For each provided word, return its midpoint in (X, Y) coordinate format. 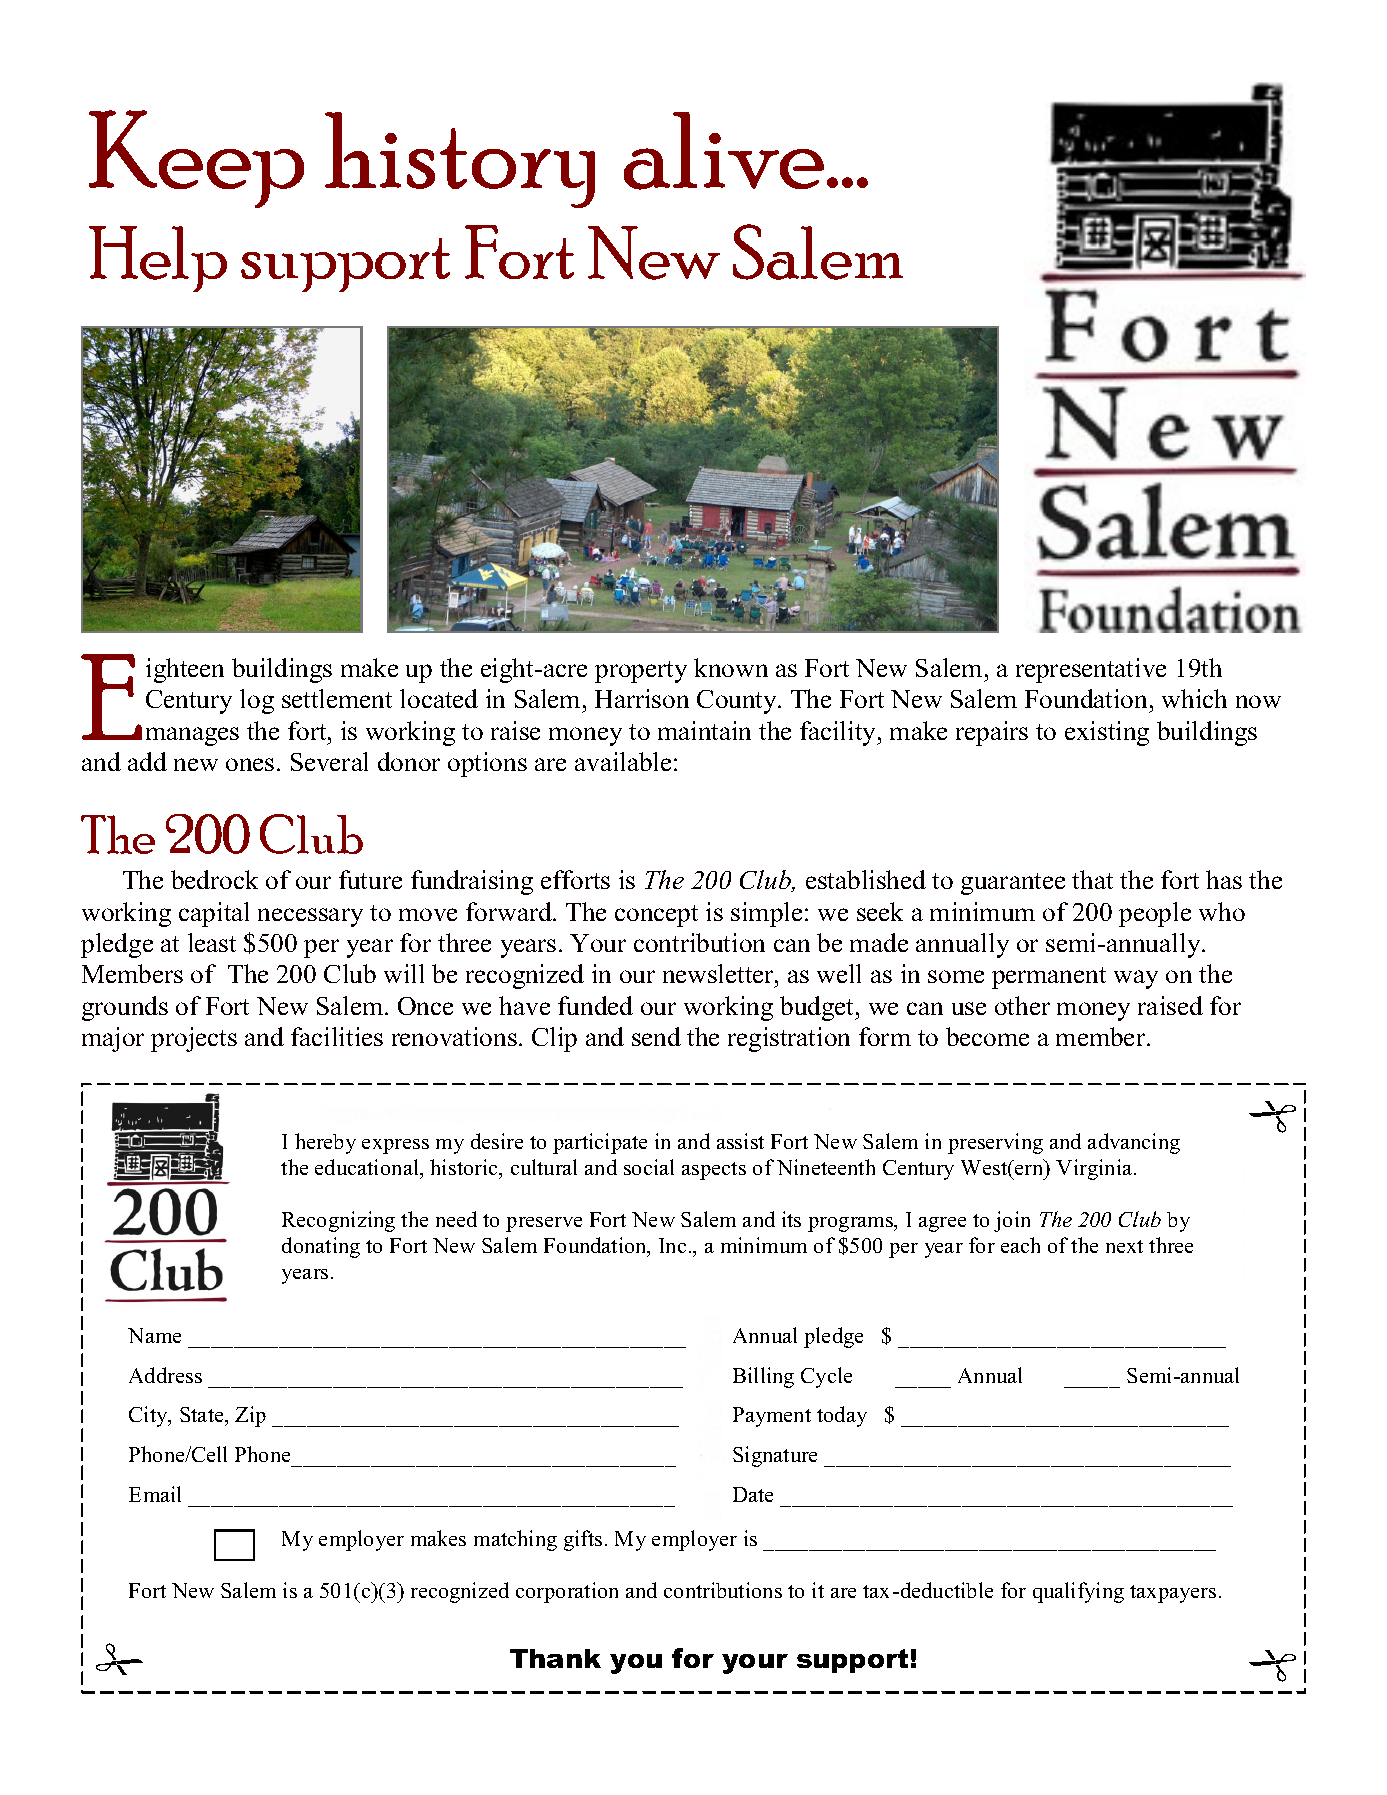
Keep (196, 159)
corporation (567, 1592)
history (460, 160)
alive (724, 151)
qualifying (1078, 1592)
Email (155, 1494)
